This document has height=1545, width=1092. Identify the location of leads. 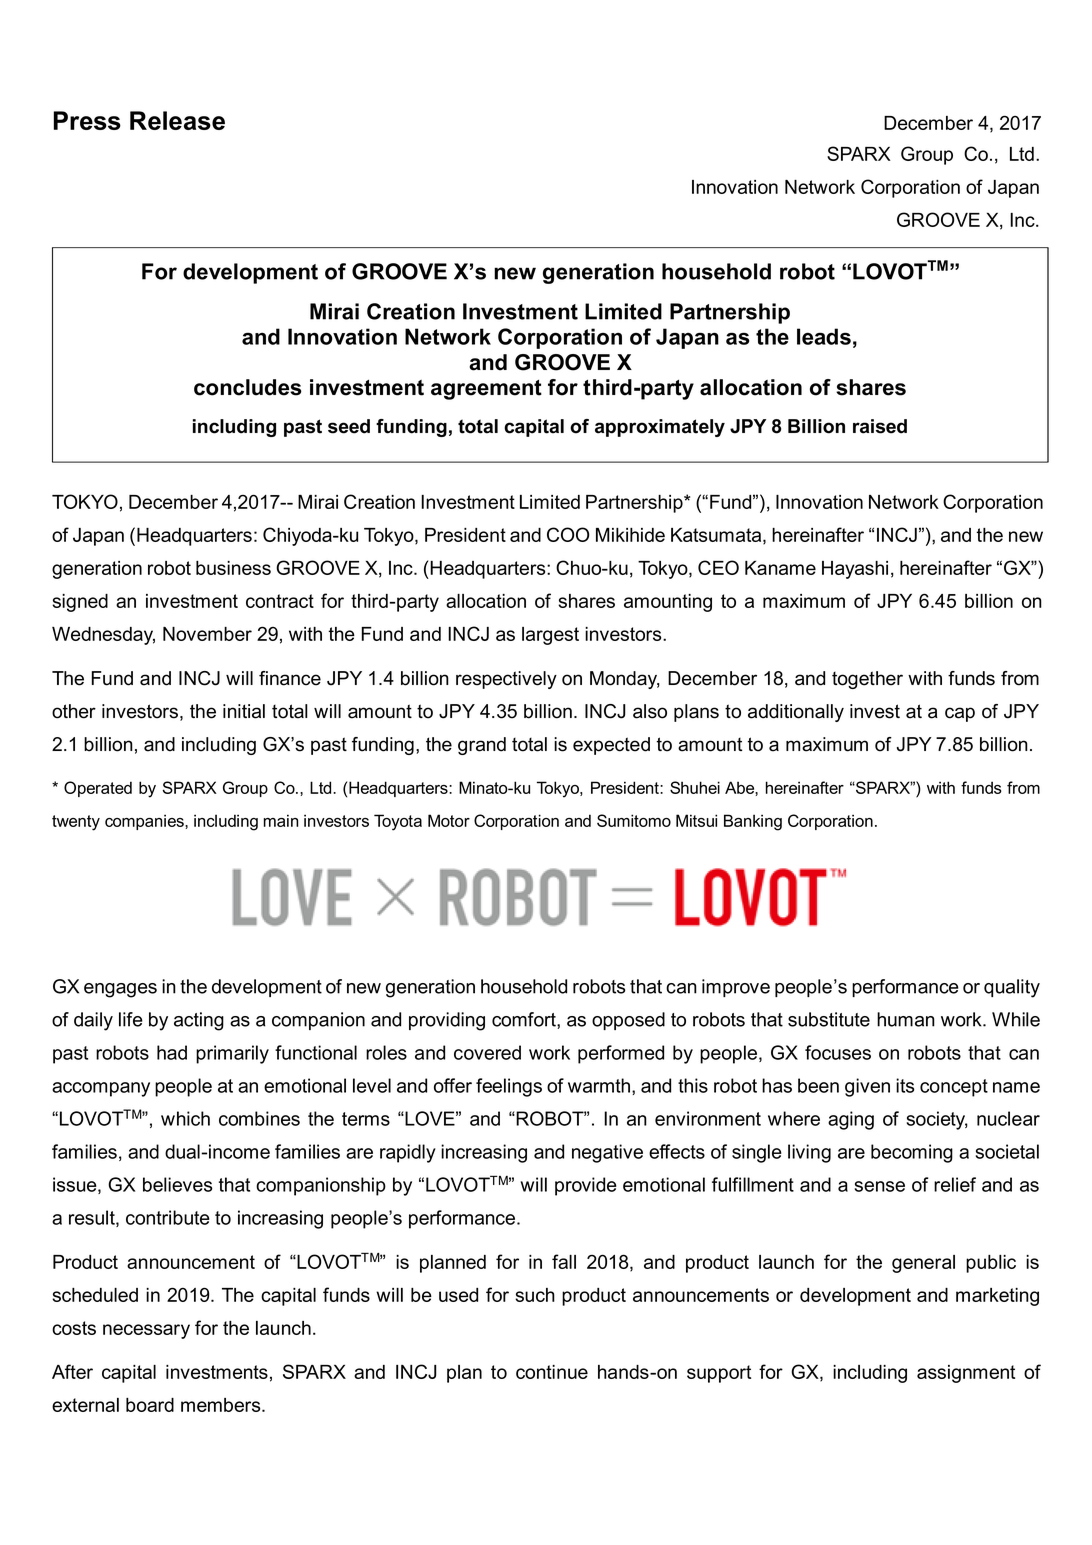
(824, 336).
